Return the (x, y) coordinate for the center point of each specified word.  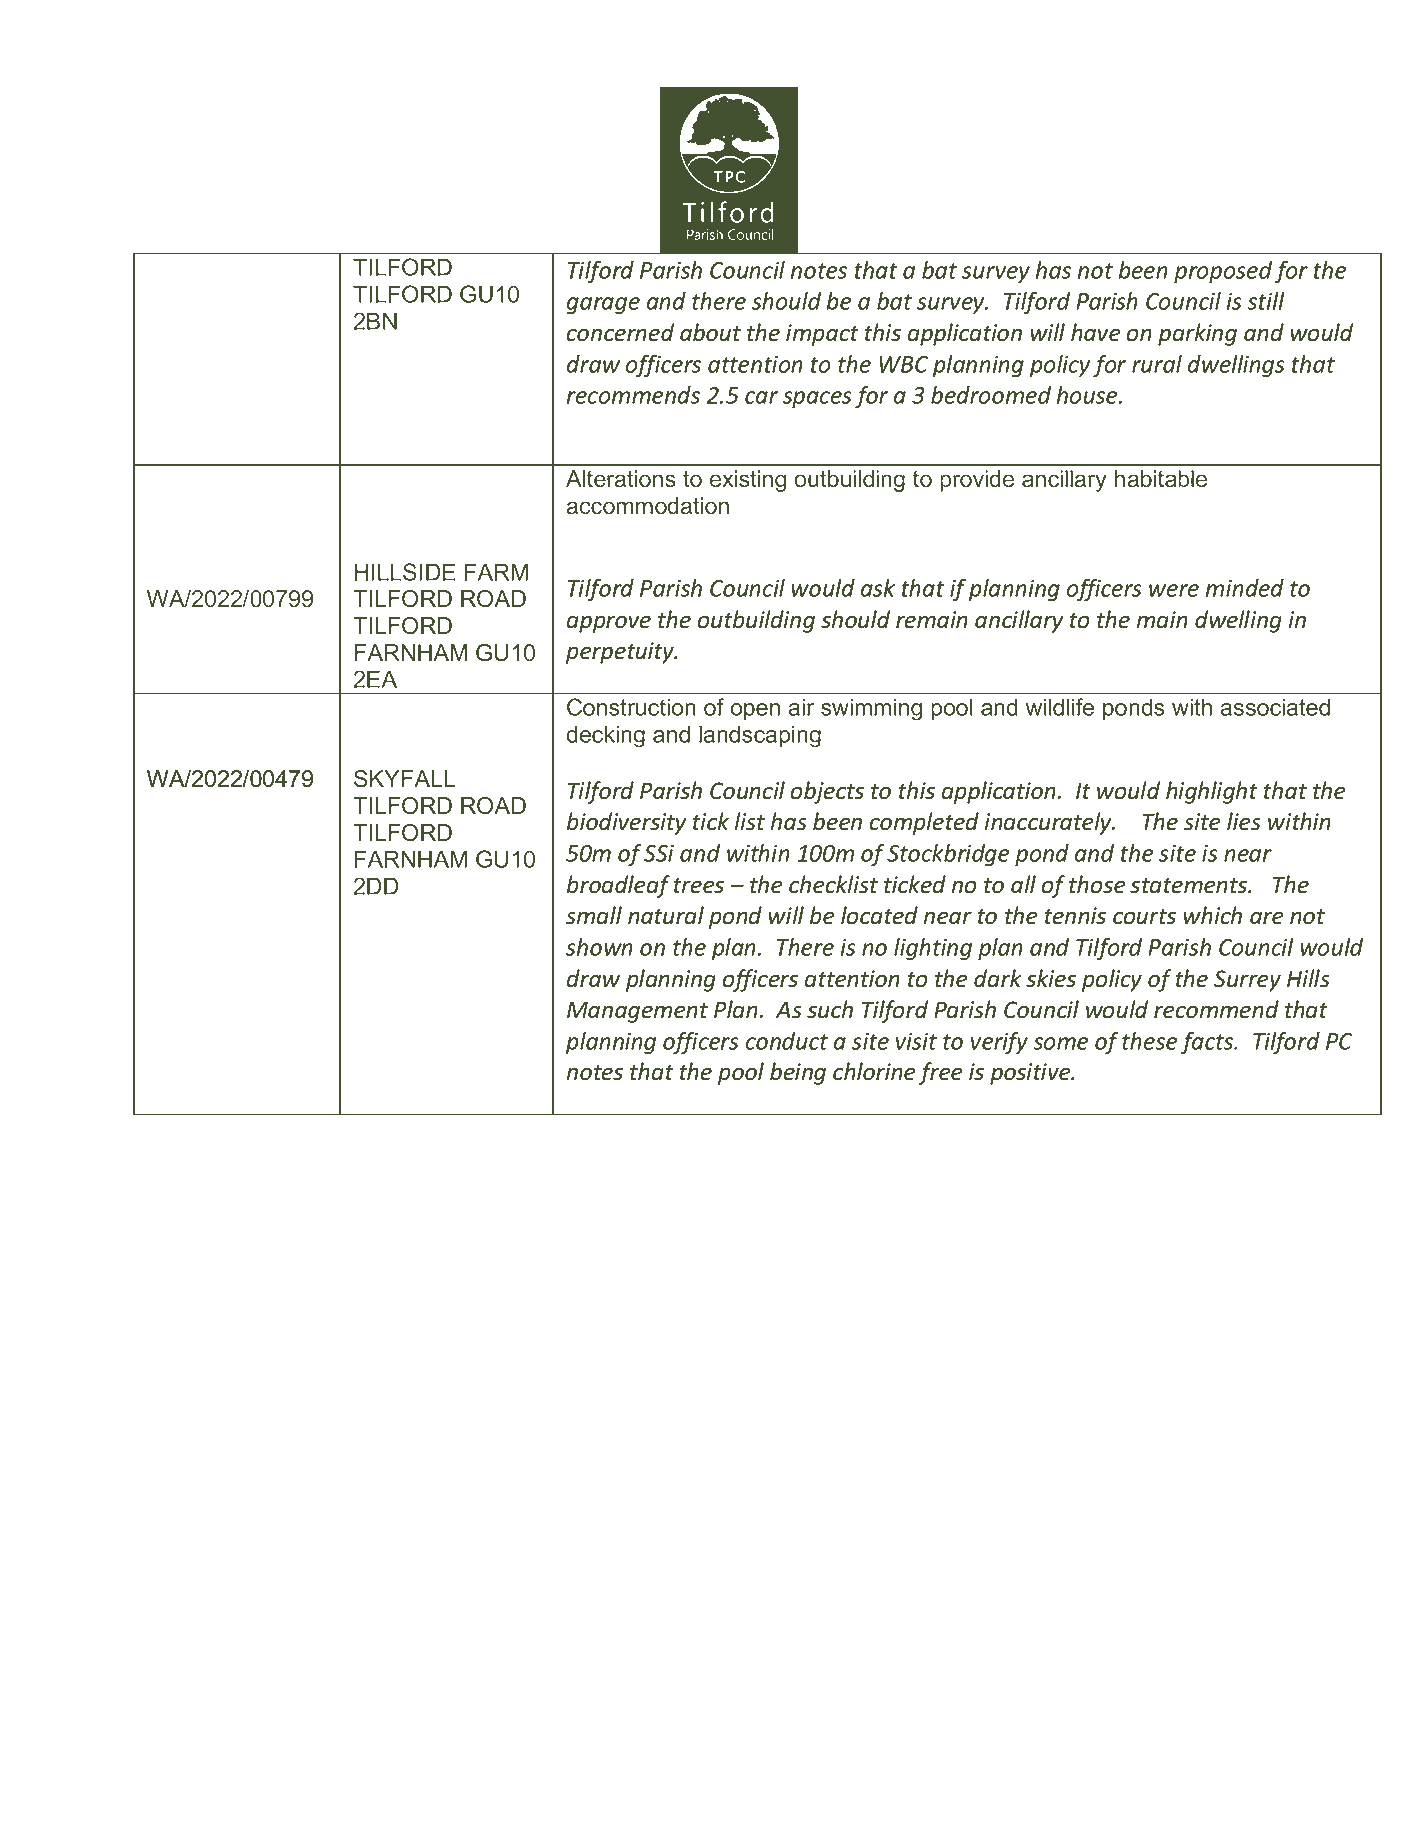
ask (878, 588)
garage (603, 305)
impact (822, 335)
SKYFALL (405, 779)
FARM (496, 572)
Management (637, 1012)
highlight (1212, 792)
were (1174, 590)
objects (827, 792)
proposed (1223, 272)
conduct (787, 1041)
